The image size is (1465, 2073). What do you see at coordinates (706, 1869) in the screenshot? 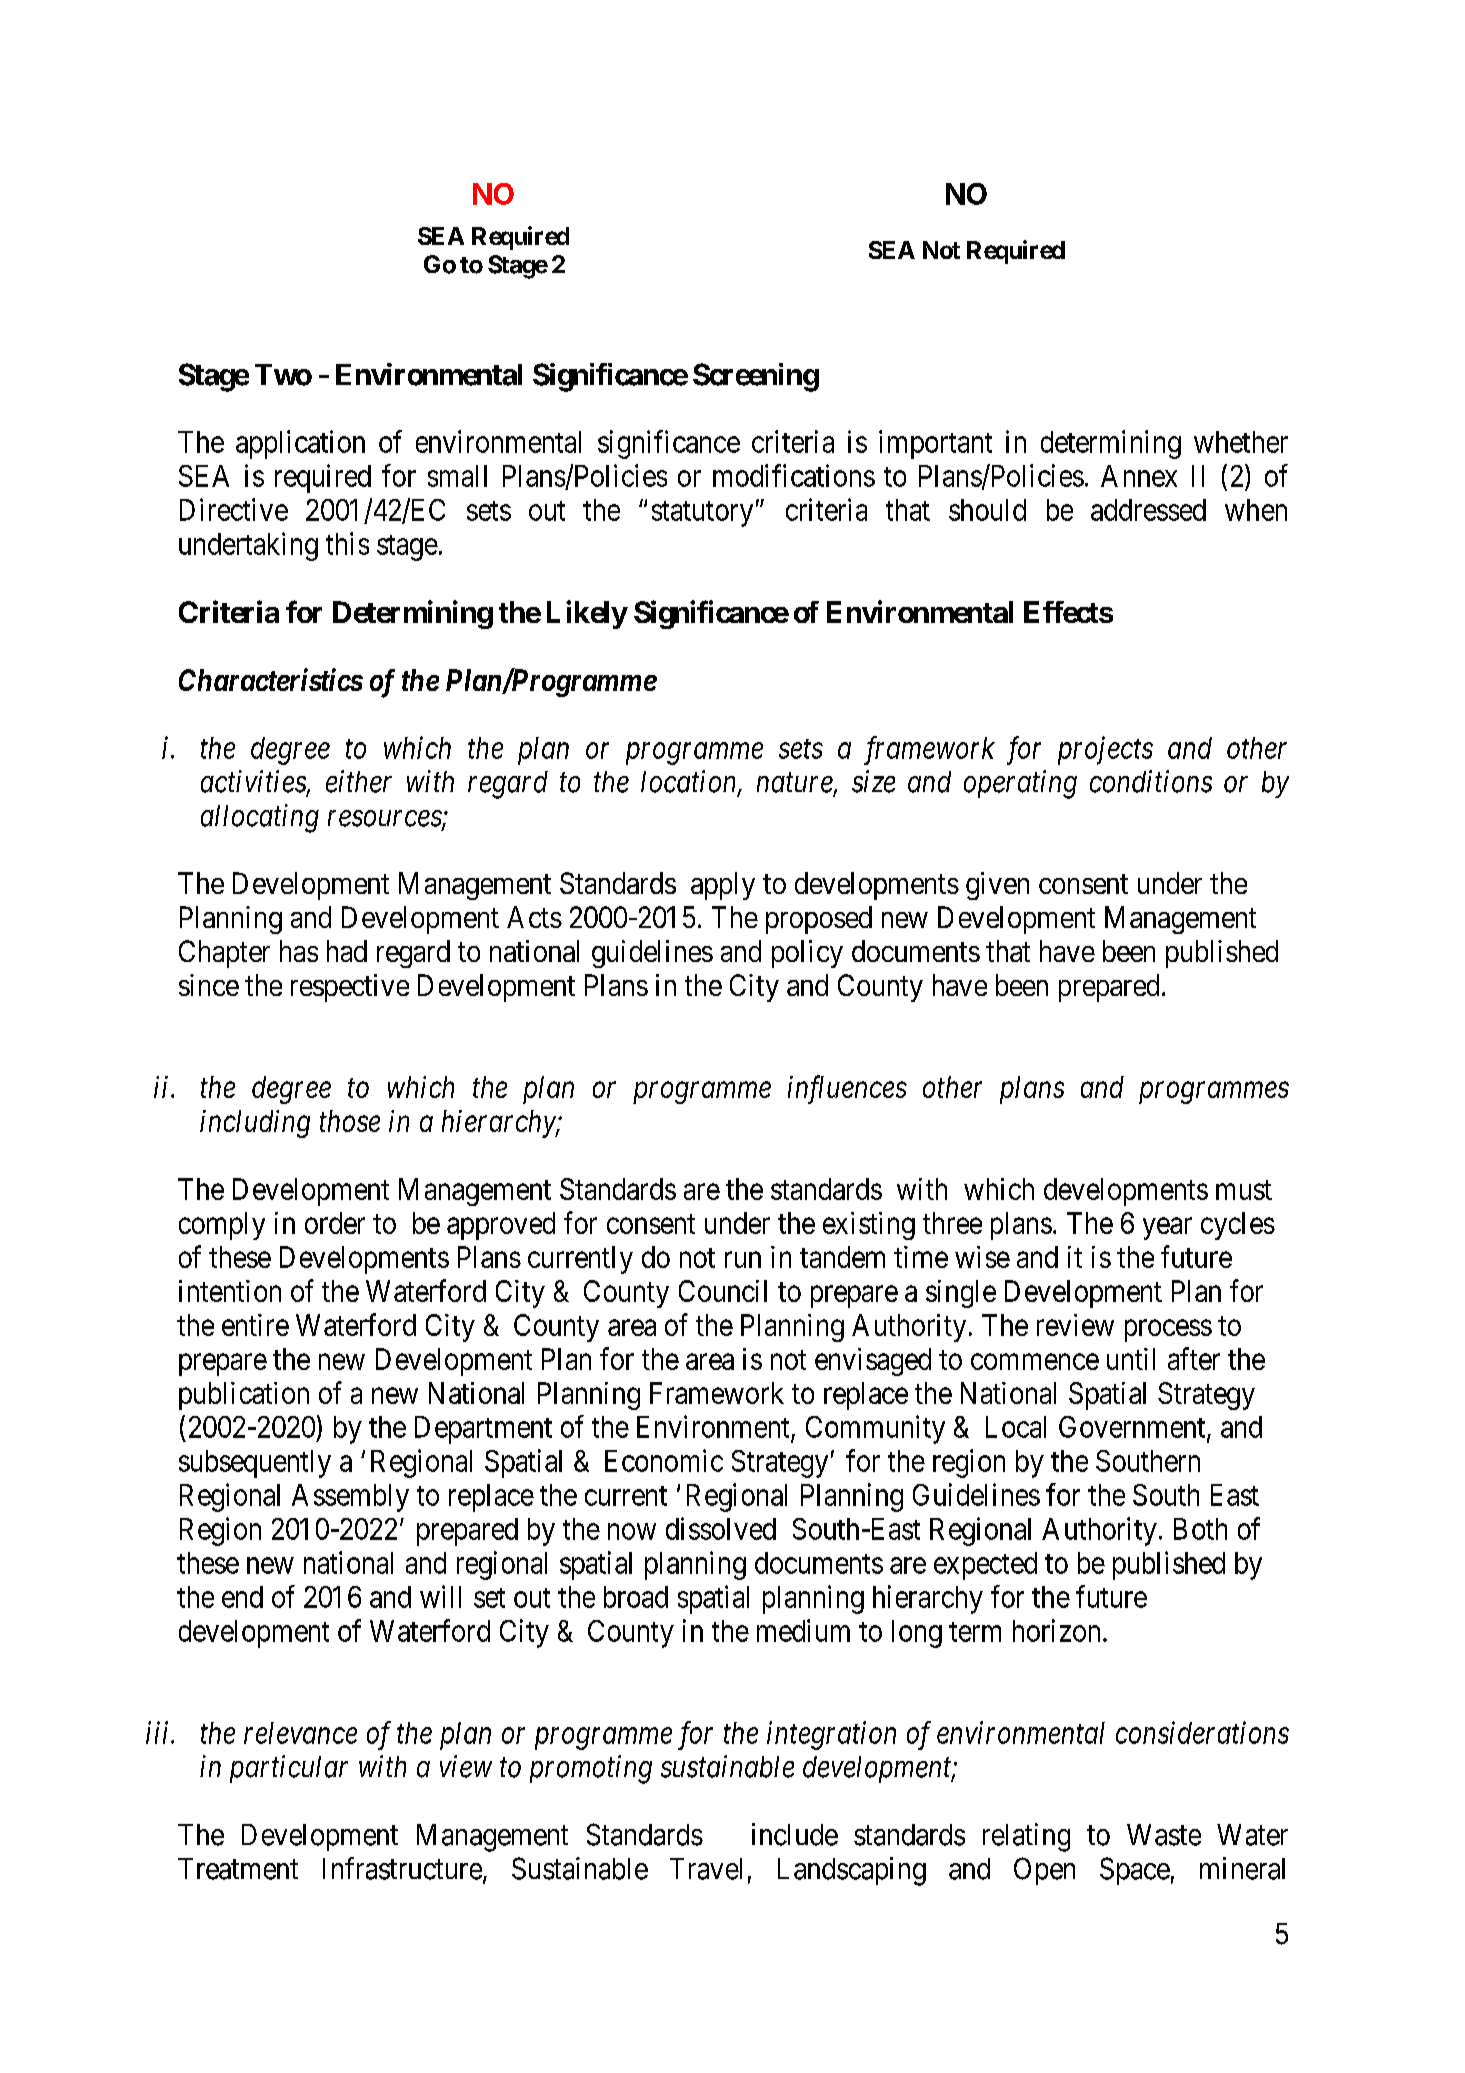
I see `Travel` at bounding box center [706, 1869].
